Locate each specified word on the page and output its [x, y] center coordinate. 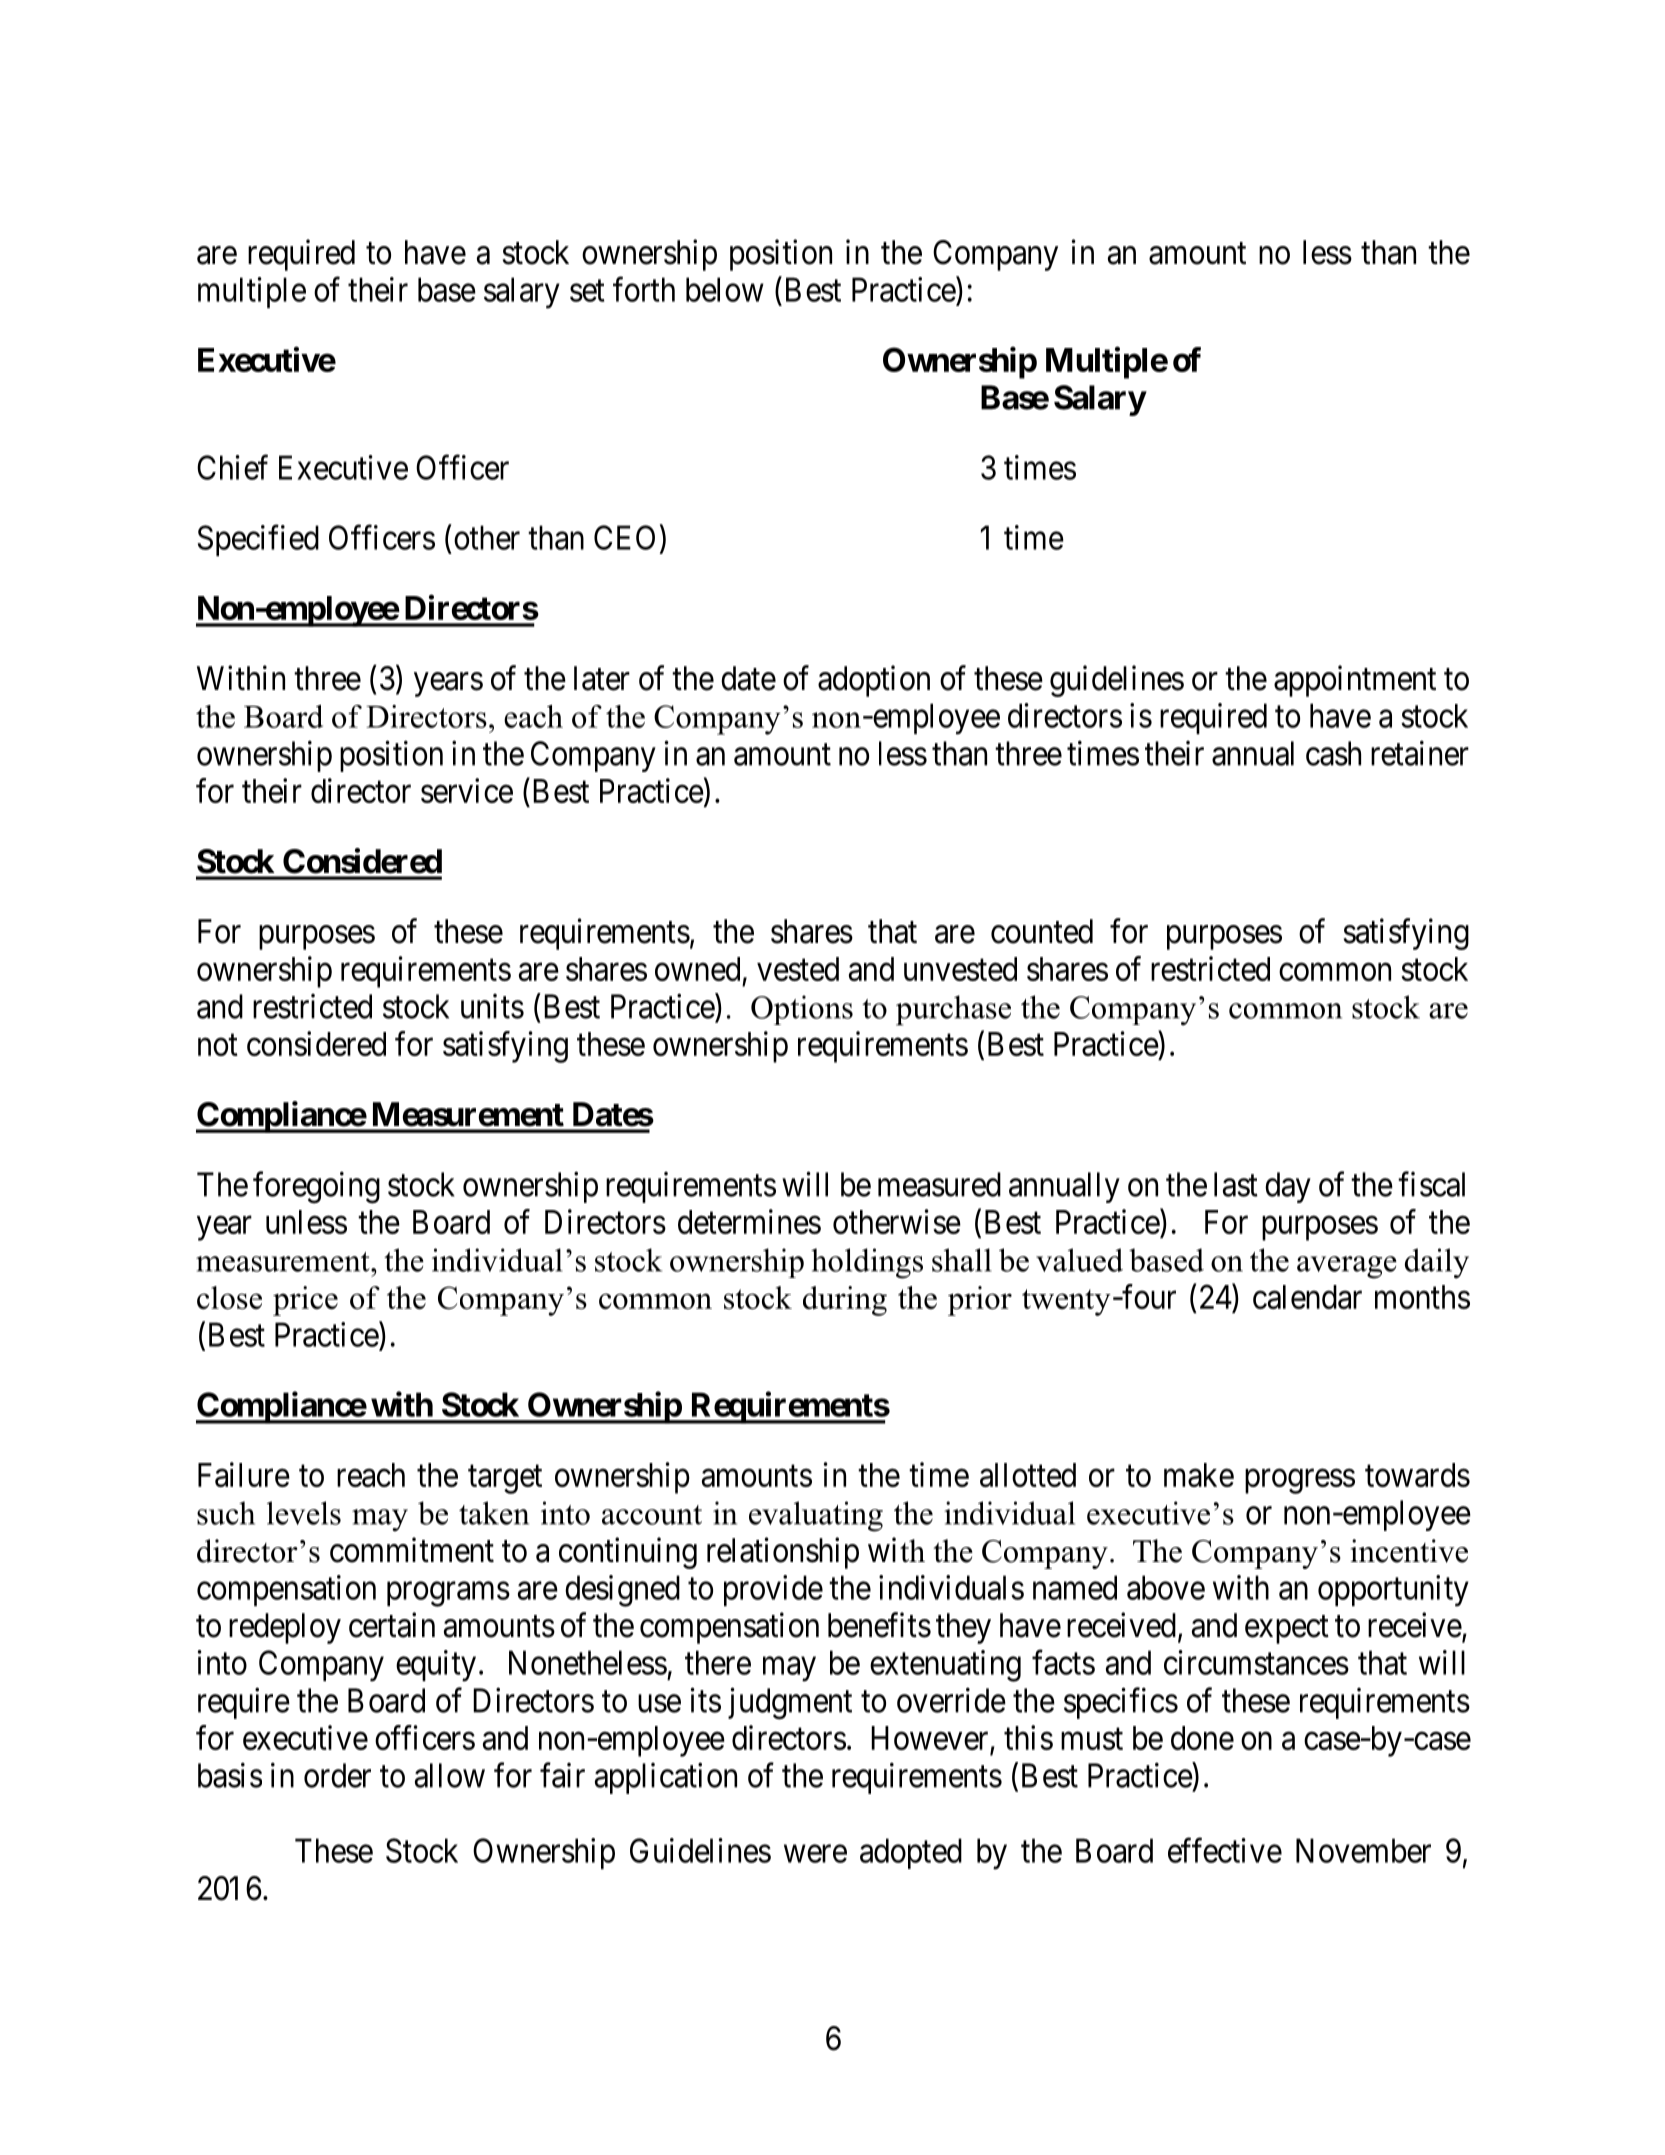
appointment [1355, 681]
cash [1333, 753]
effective [1225, 1850]
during [845, 1301]
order [337, 1775]
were [815, 1854]
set [587, 291]
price [305, 1301]
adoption [874, 681]
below [725, 289]
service [467, 790]
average [1347, 1267]
